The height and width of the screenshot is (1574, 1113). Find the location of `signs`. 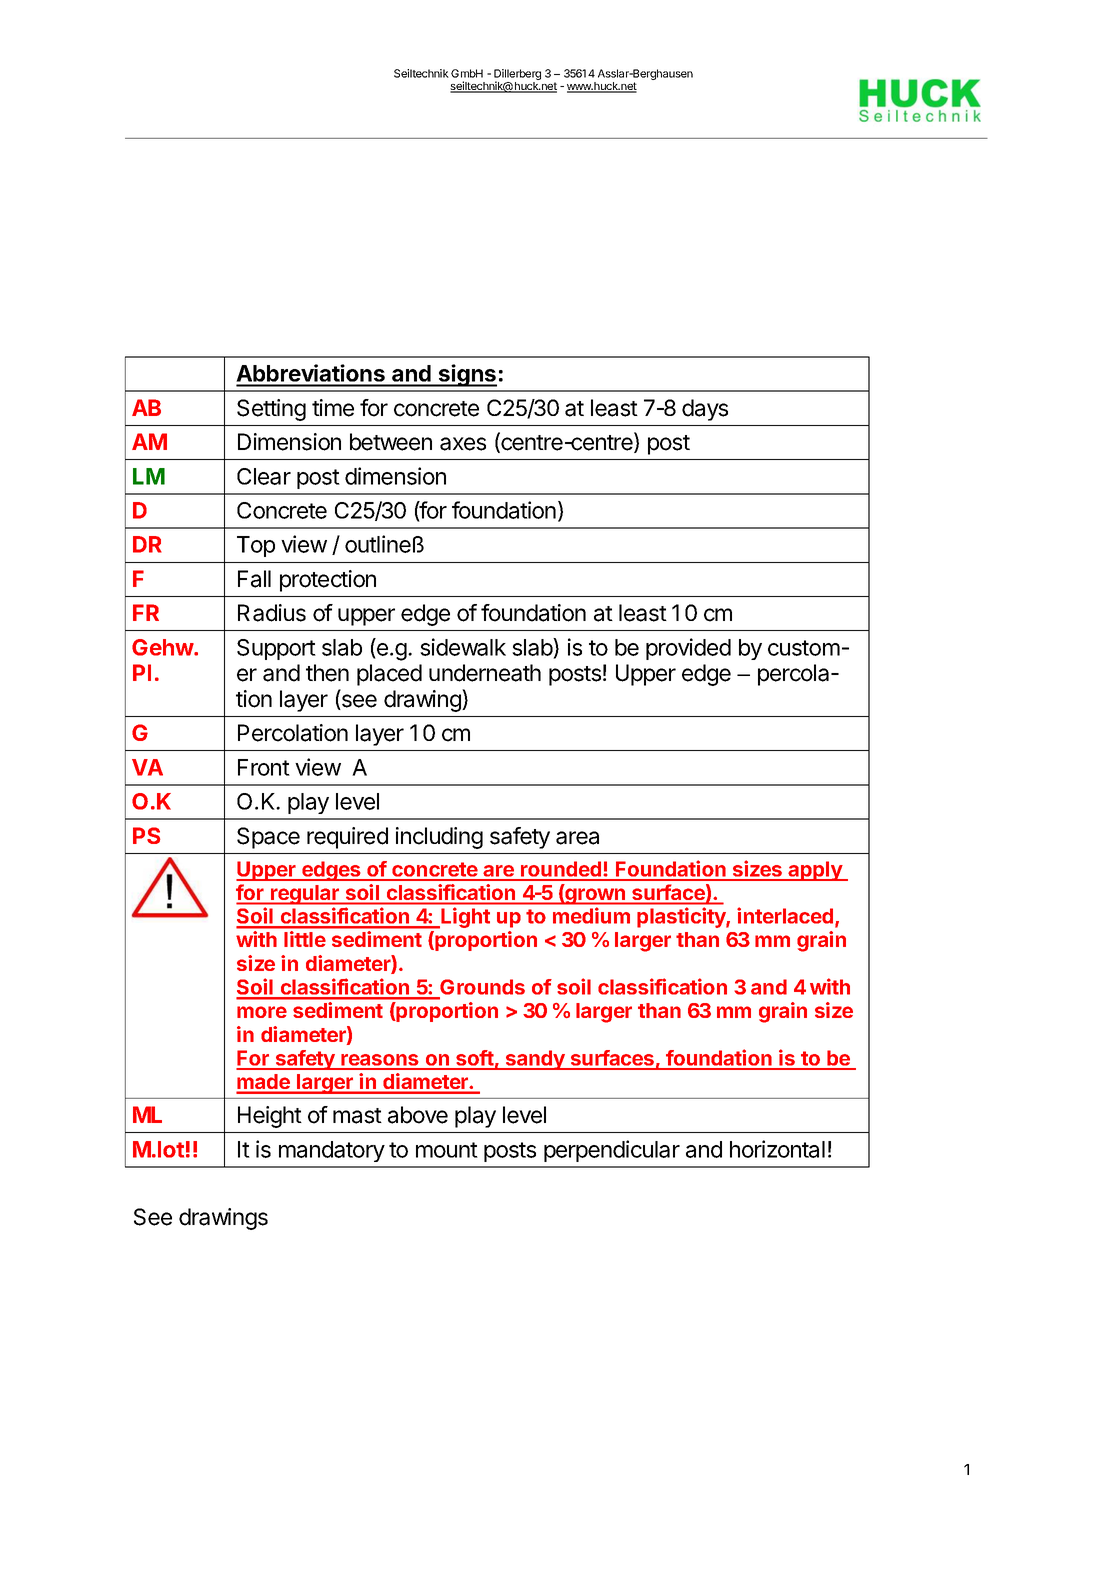

signs is located at coordinates (466, 375).
